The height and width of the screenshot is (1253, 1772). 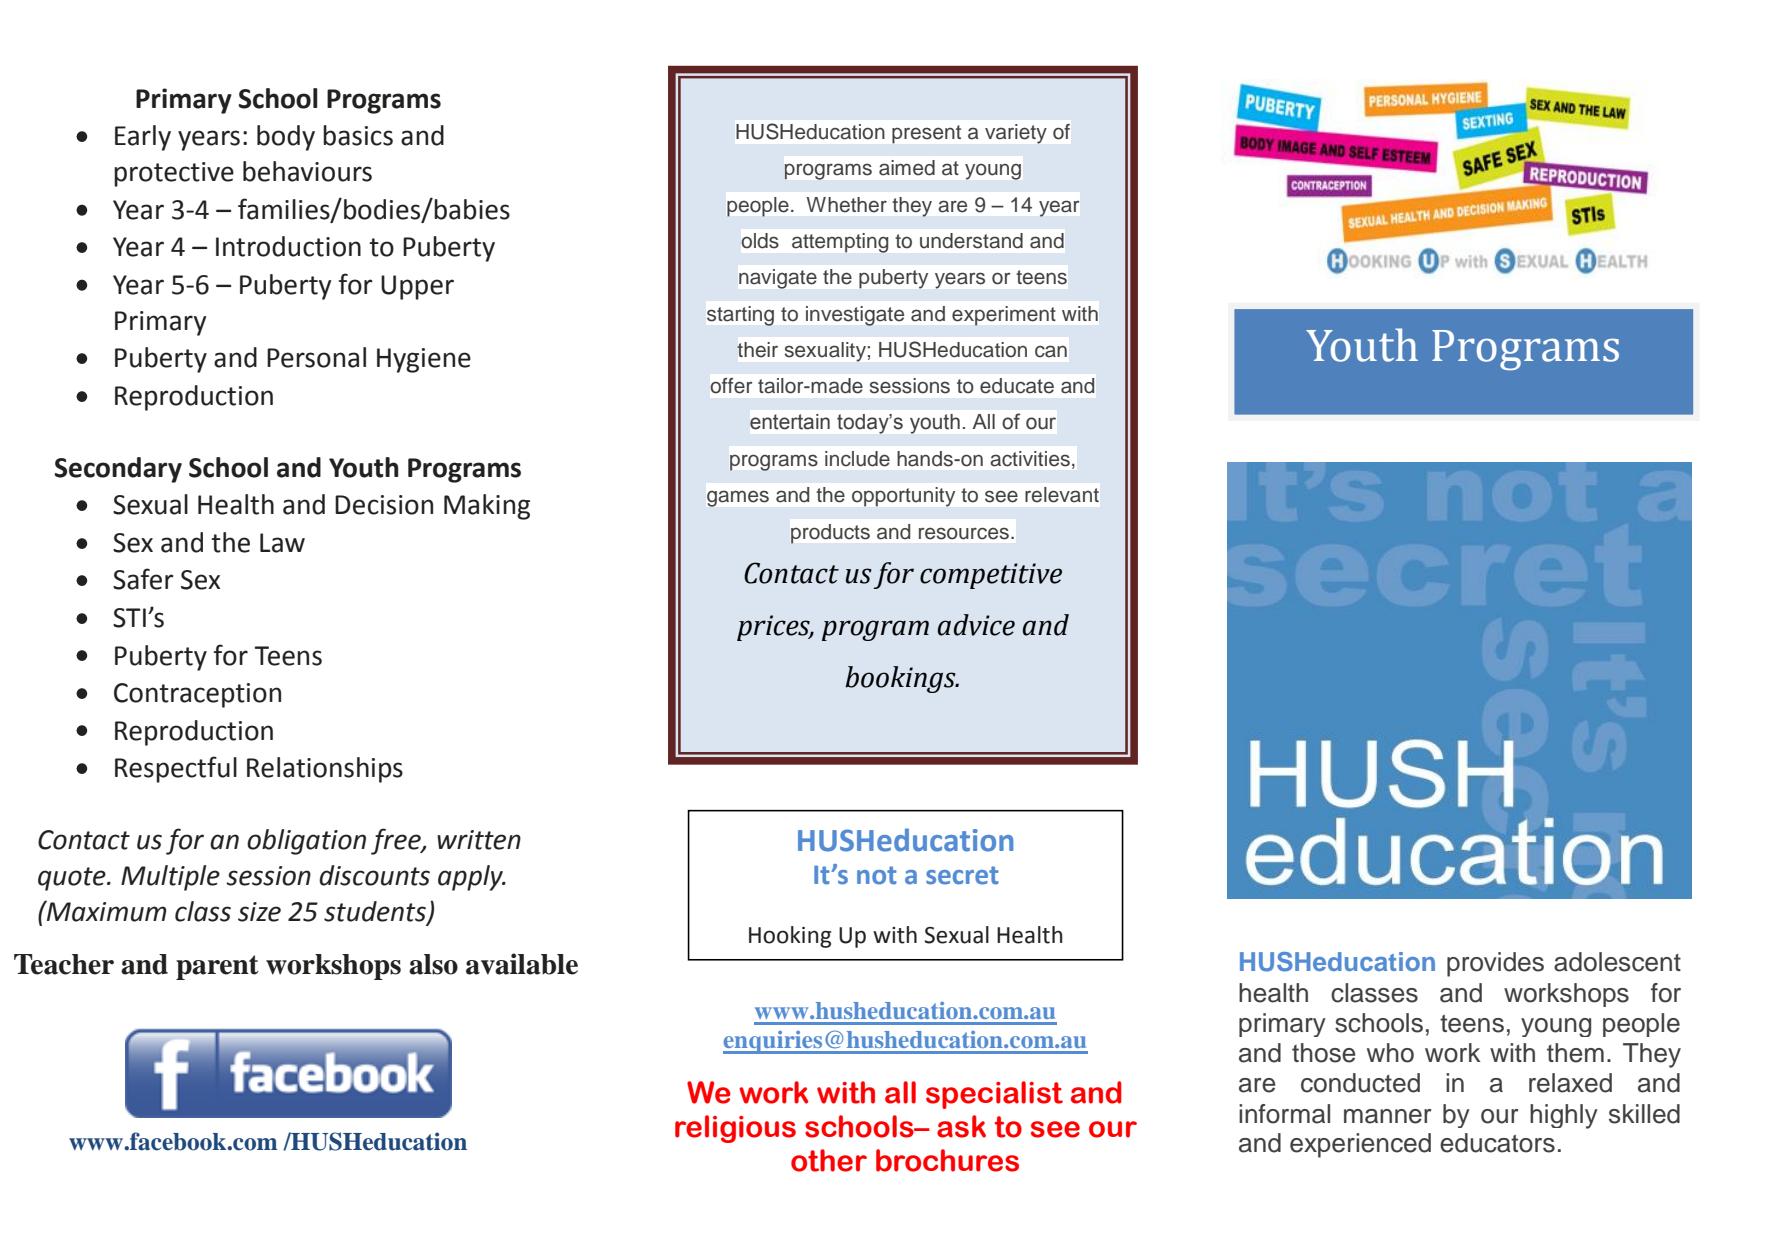 What do you see at coordinates (735, 1129) in the screenshot?
I see `religious` at bounding box center [735, 1129].
